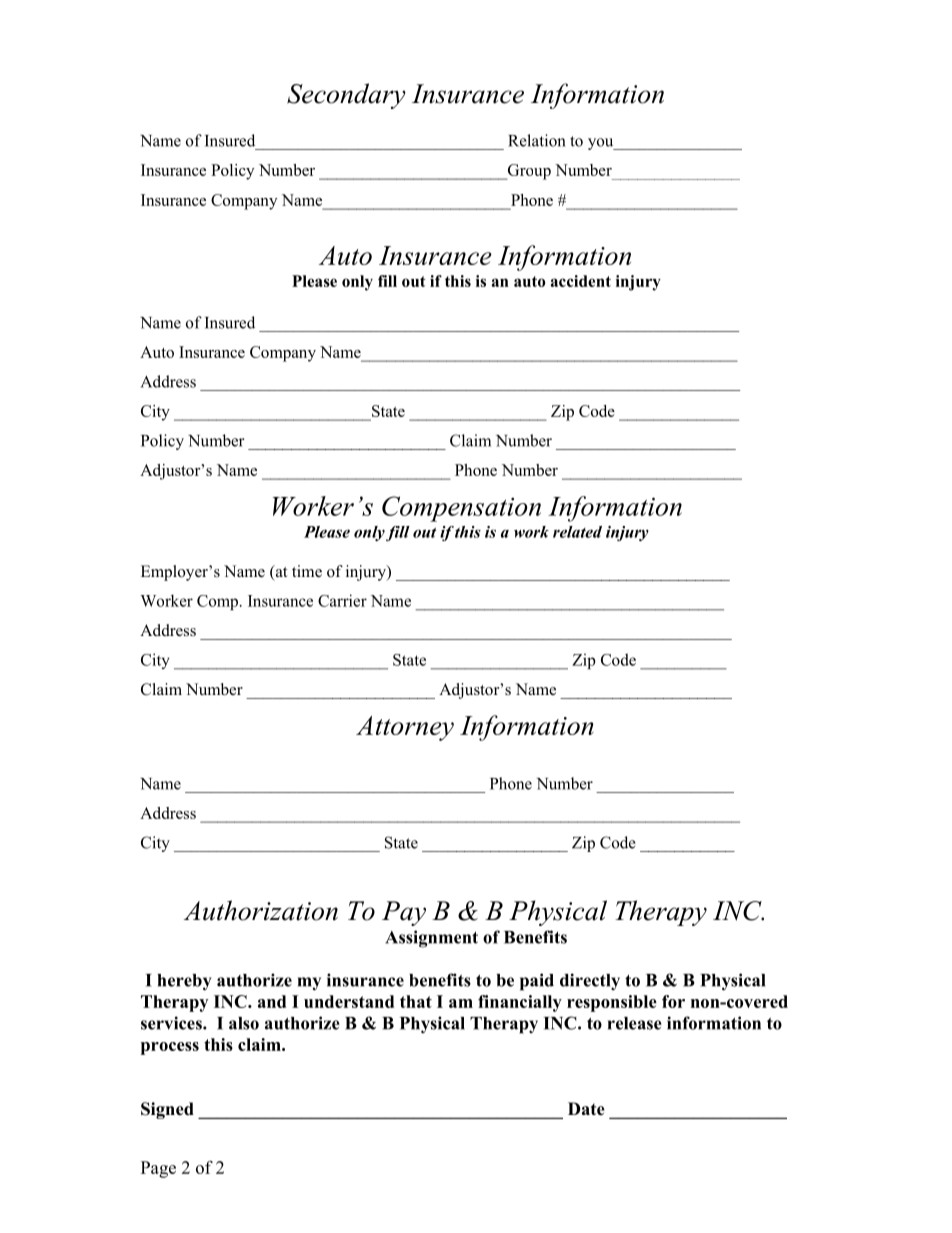  Describe the element at coordinates (577, 532) in the document. I see `related` at that location.
